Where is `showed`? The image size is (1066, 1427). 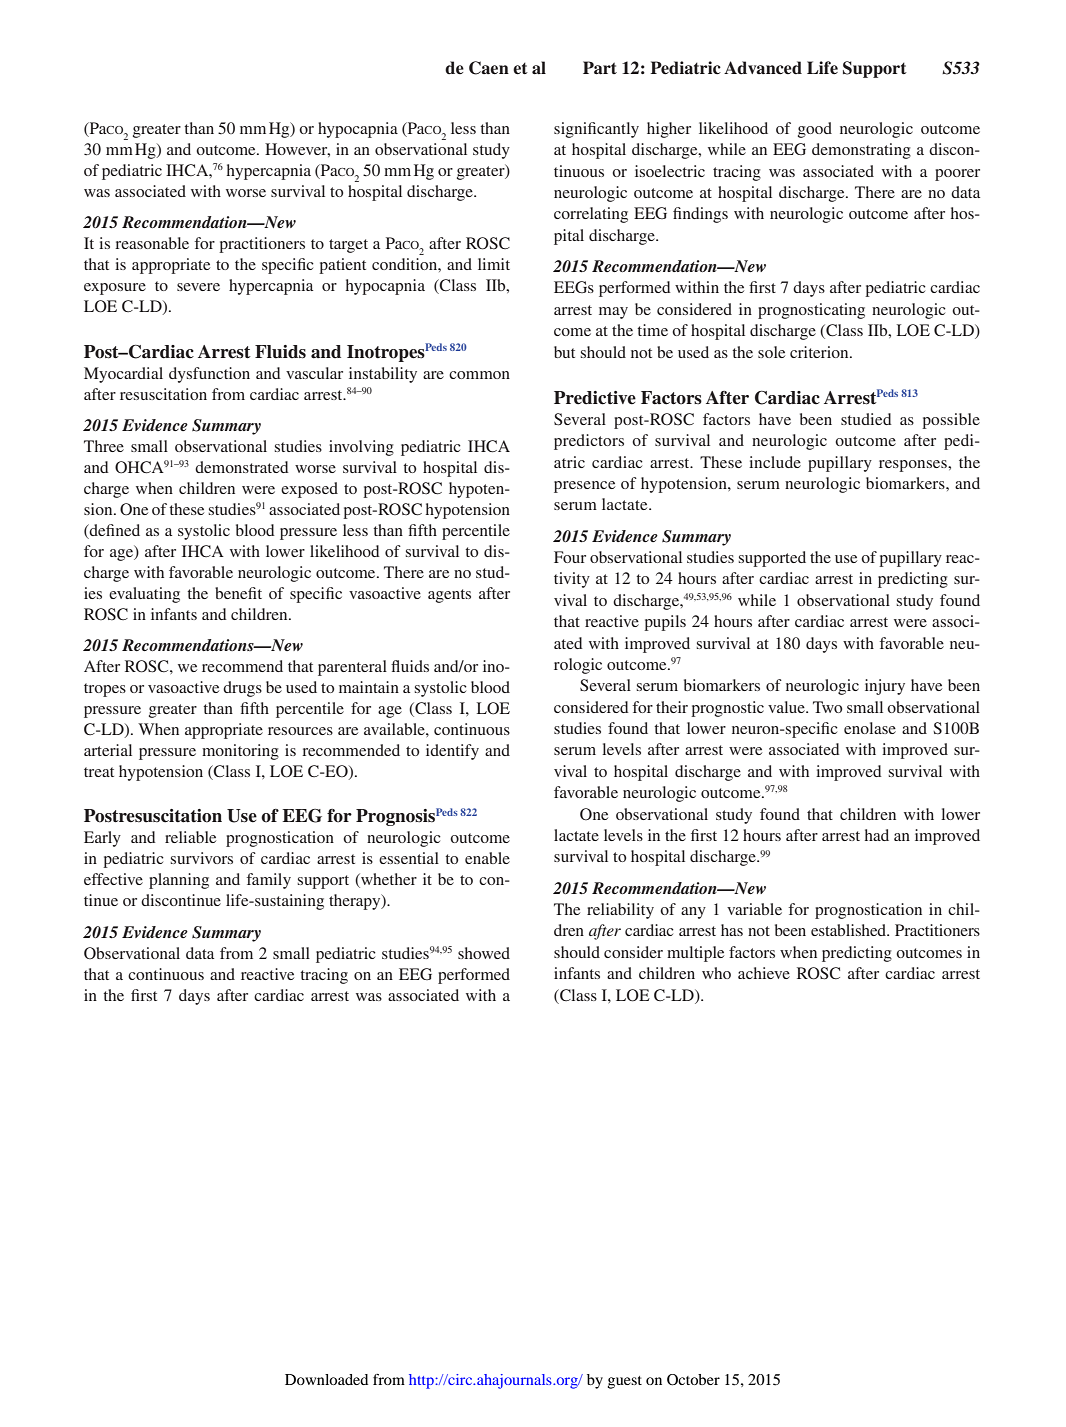
showed is located at coordinates (484, 953).
